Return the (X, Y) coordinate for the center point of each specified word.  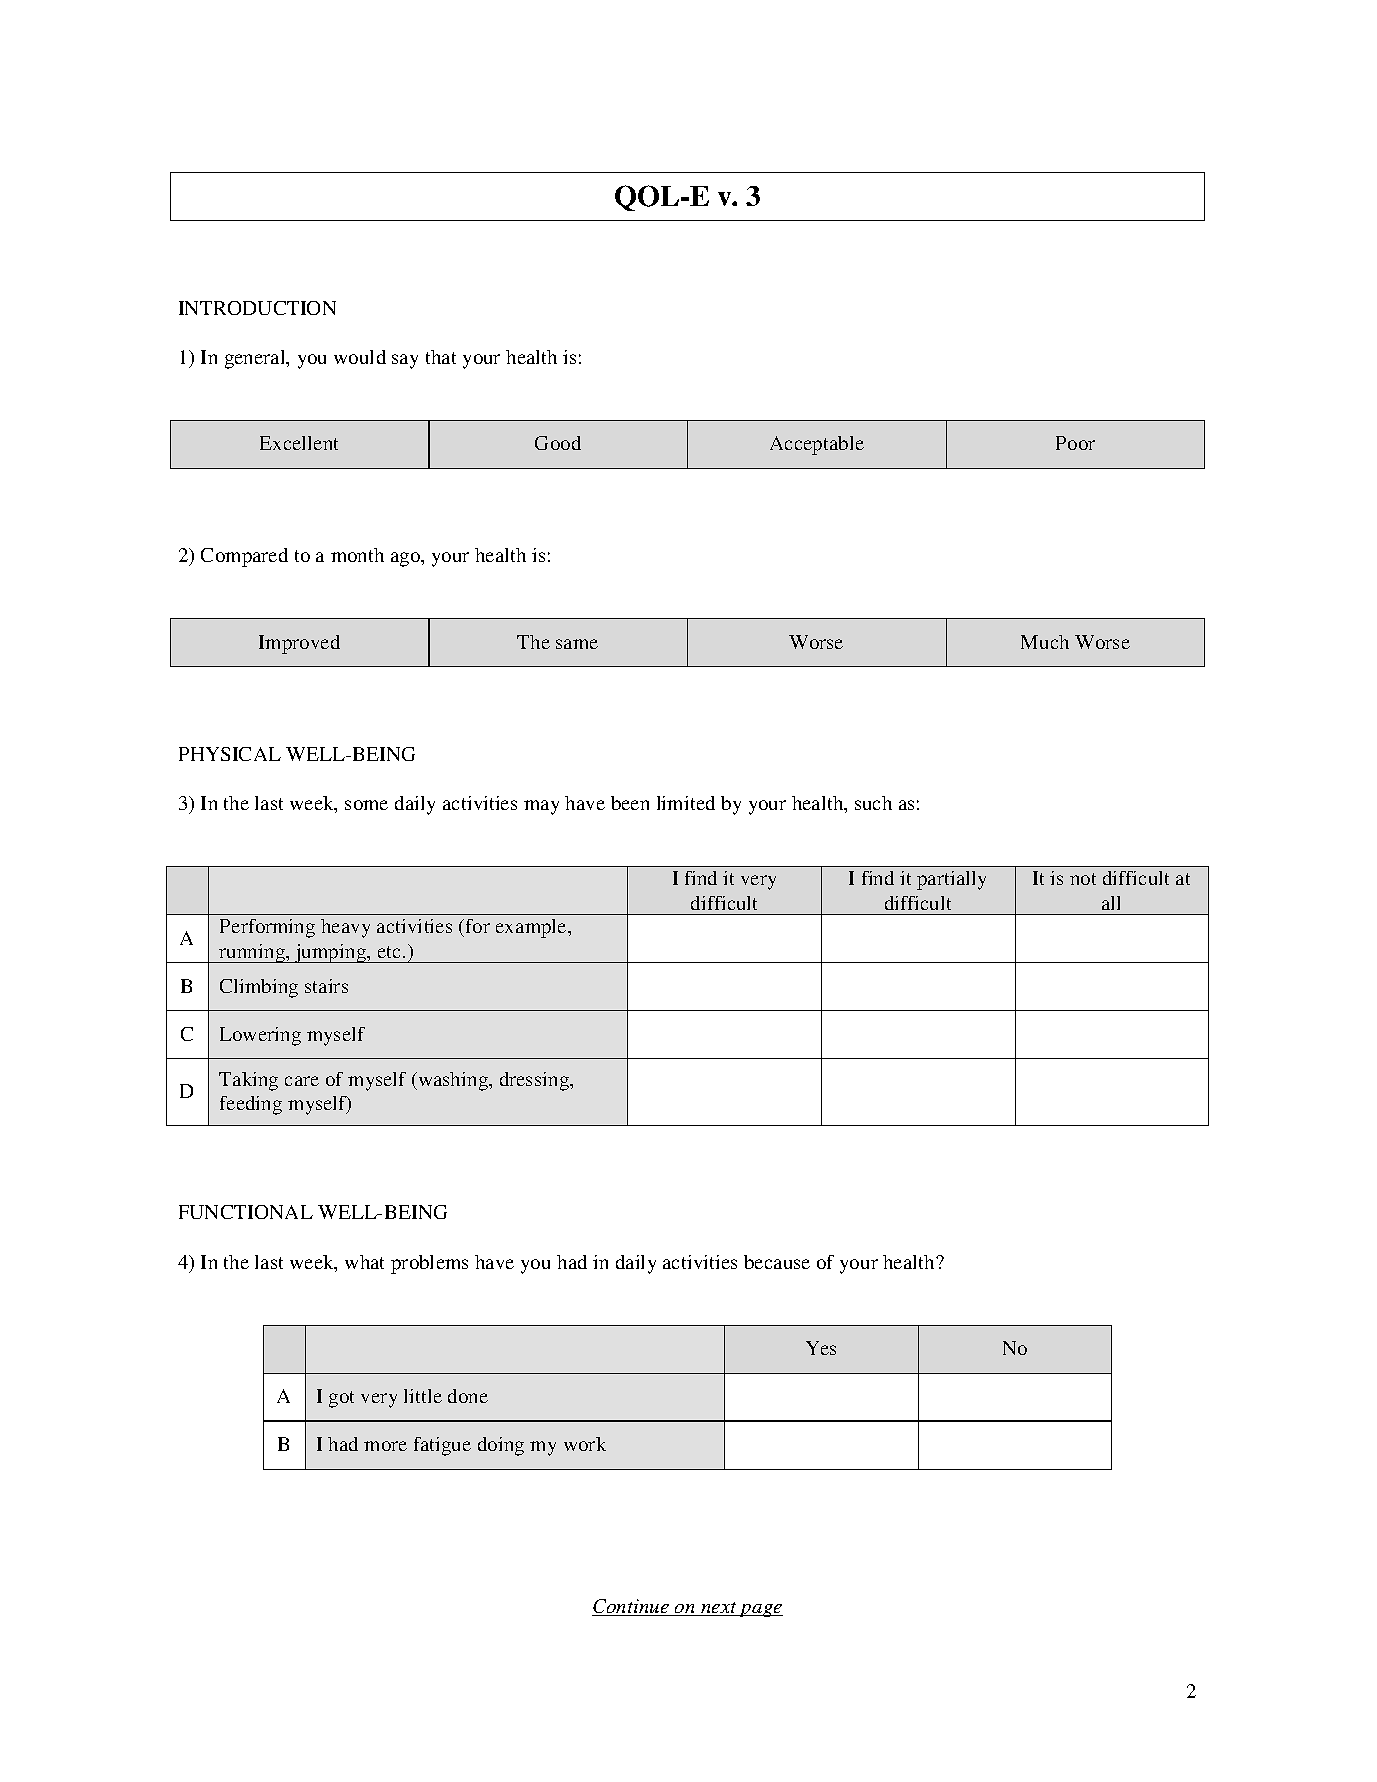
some (366, 805)
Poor (1075, 443)
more (385, 1446)
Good (558, 443)
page (760, 1610)
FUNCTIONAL (246, 1212)
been (630, 803)
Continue (632, 1607)
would (360, 357)
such (873, 803)
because (777, 1262)
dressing (536, 1081)
